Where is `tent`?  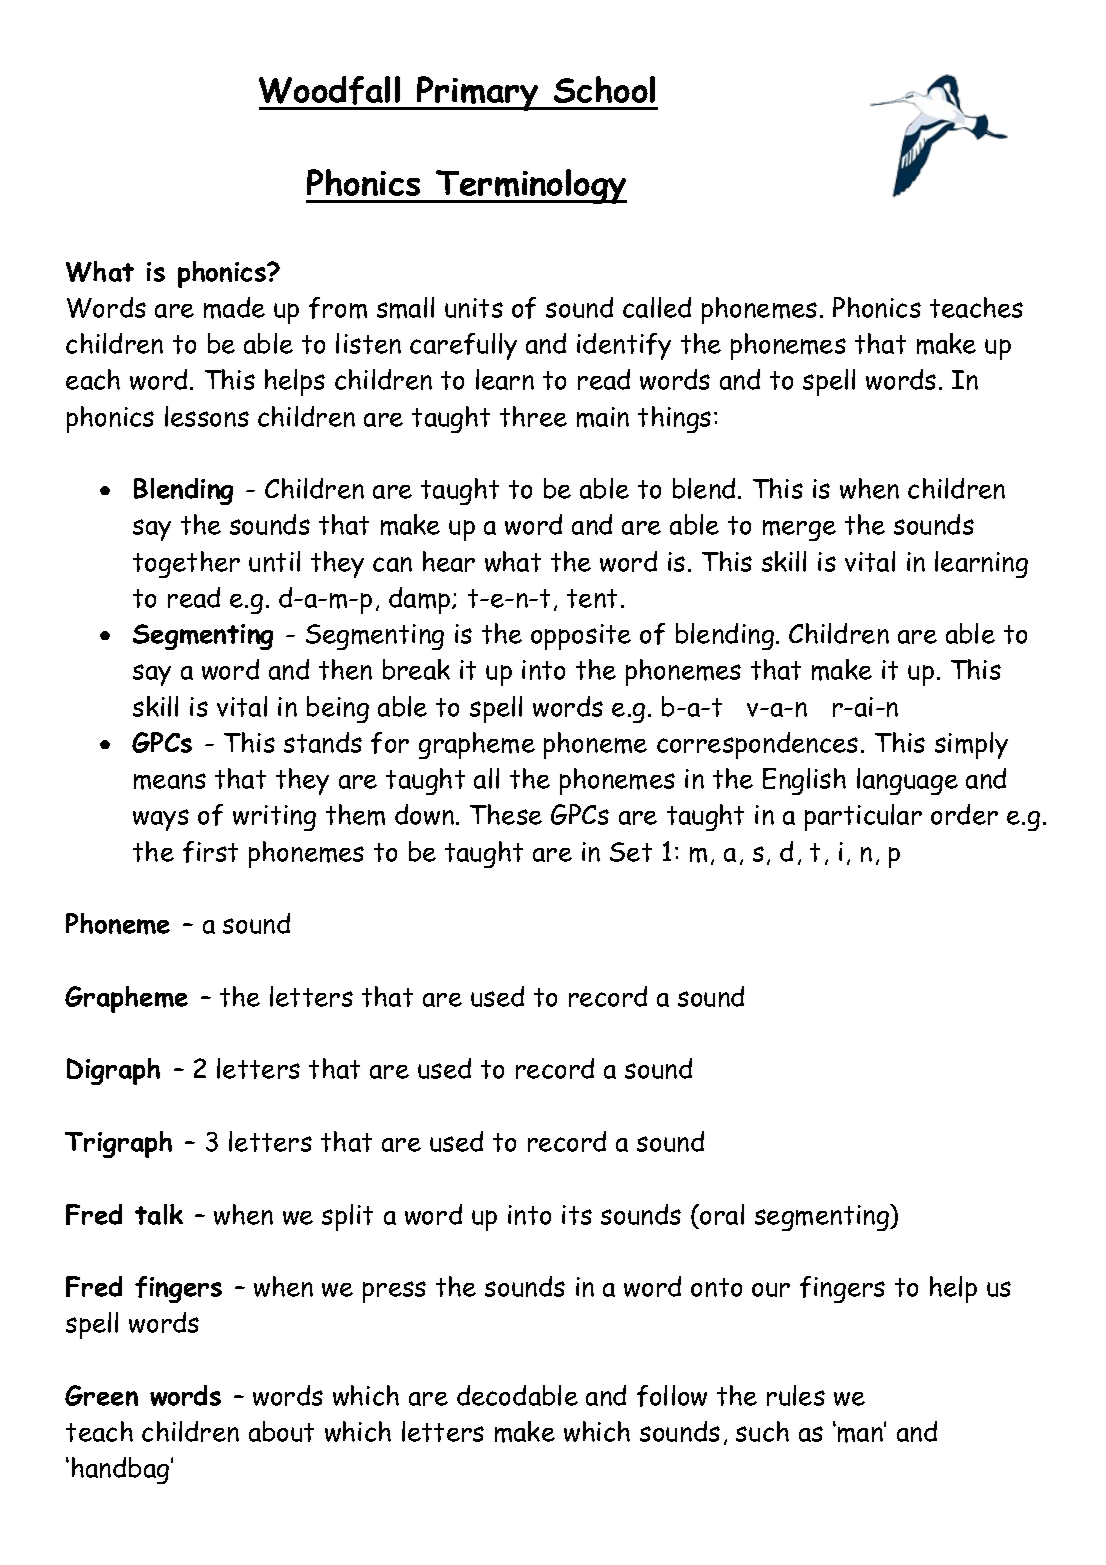
tent is located at coordinates (592, 598).
